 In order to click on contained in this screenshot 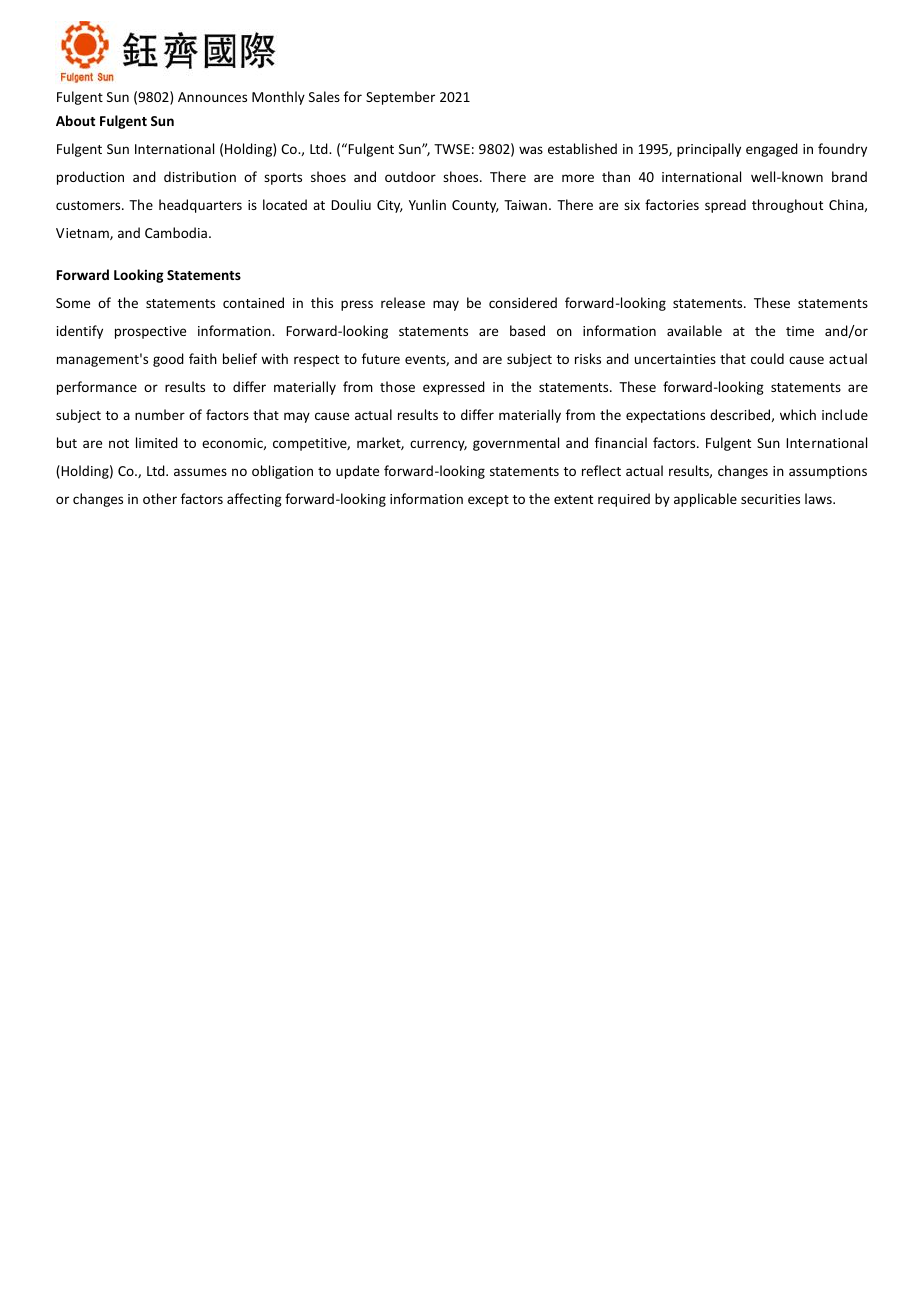, I will do `click(253, 302)`.
